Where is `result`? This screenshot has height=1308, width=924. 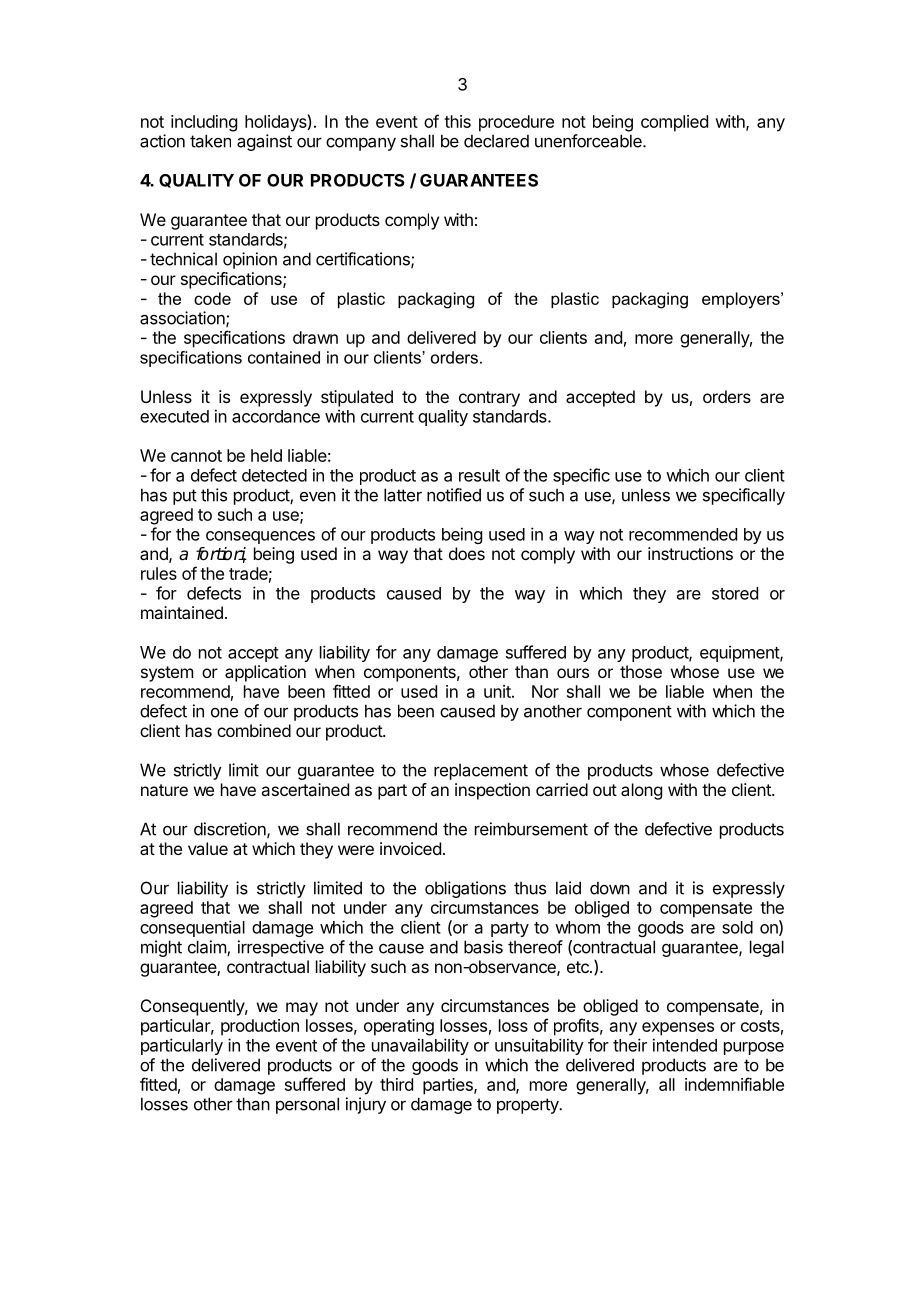
result is located at coordinates (479, 475).
